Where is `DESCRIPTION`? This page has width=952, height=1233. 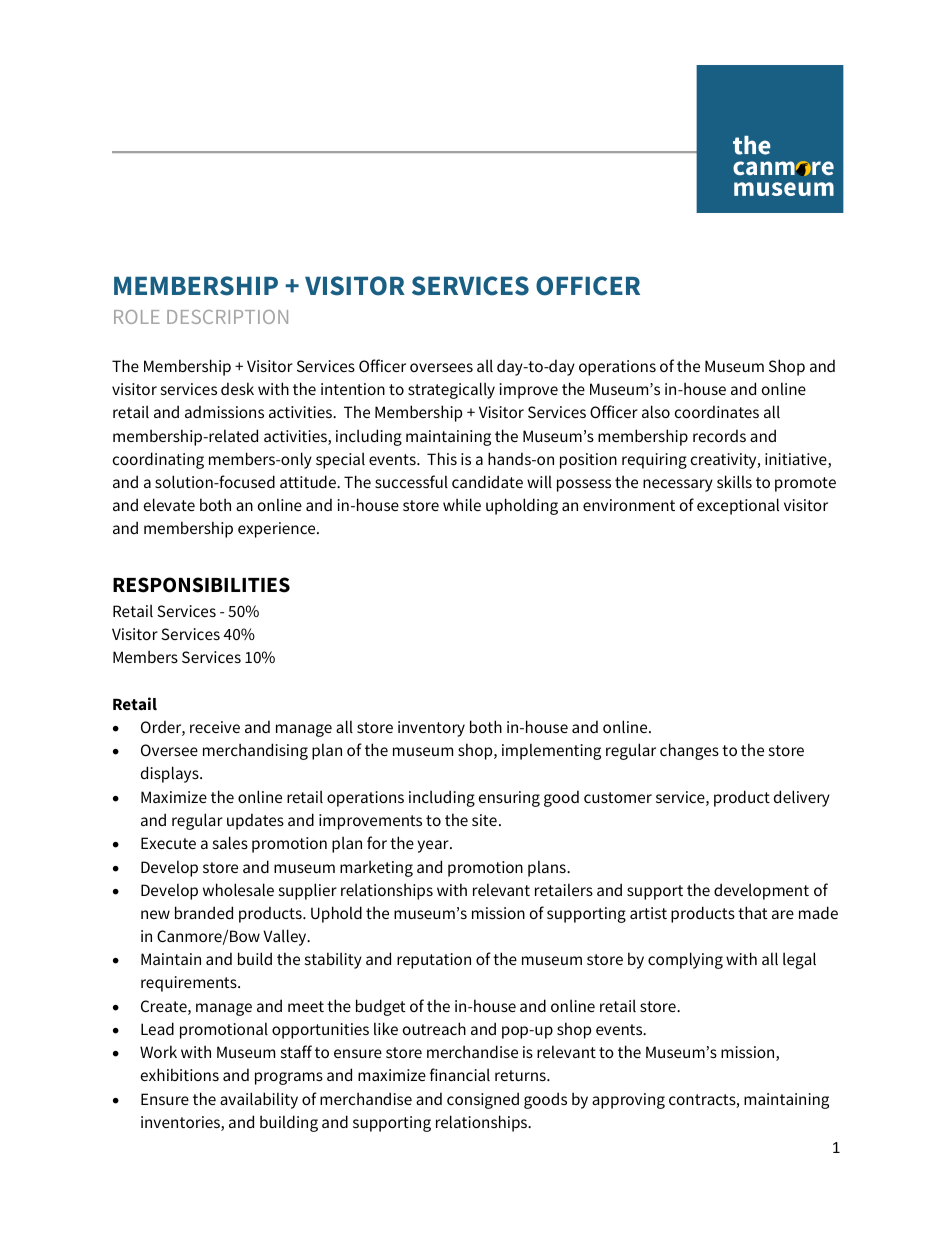 DESCRIPTION is located at coordinates (227, 317).
